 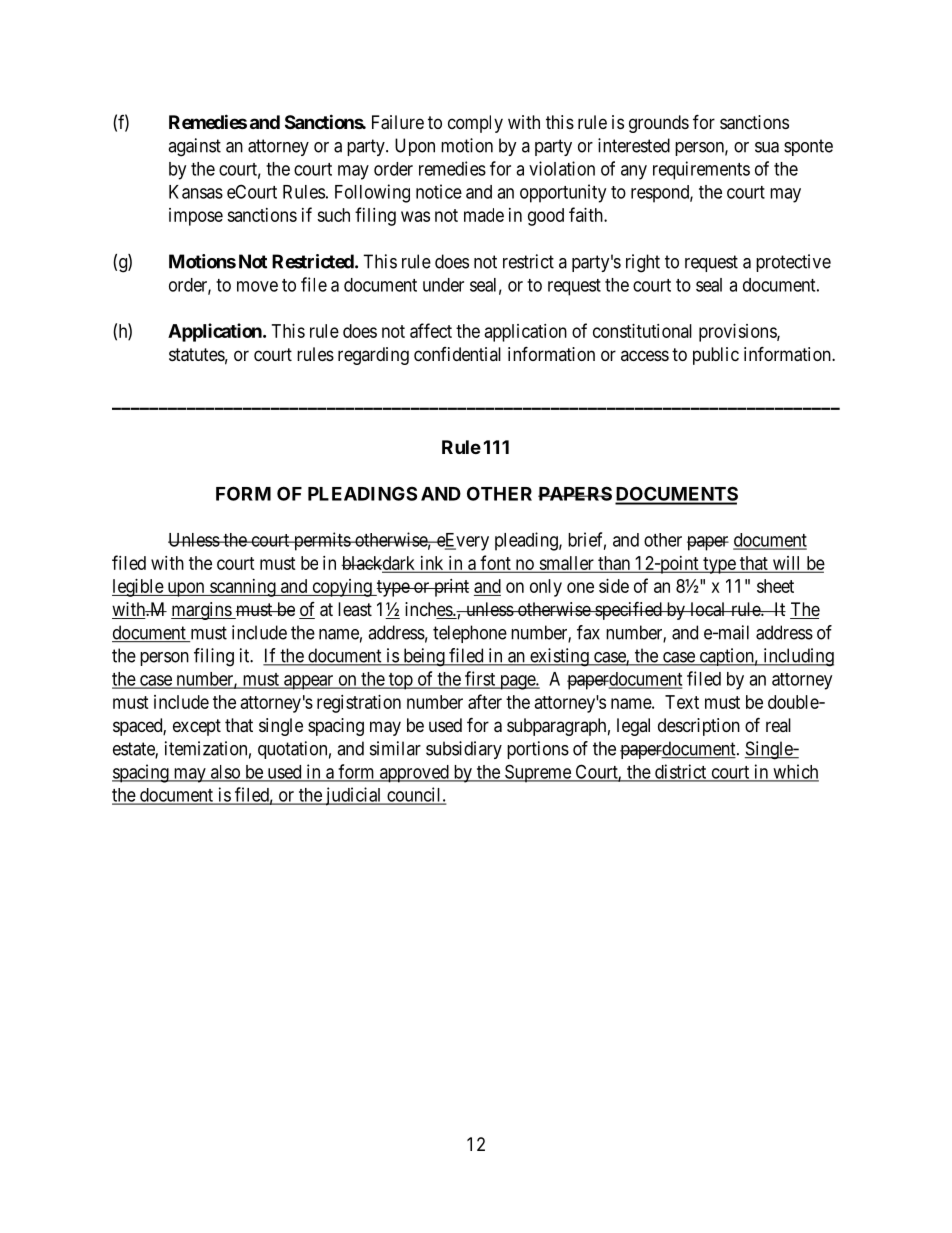 I want to click on move, so click(x=257, y=286).
